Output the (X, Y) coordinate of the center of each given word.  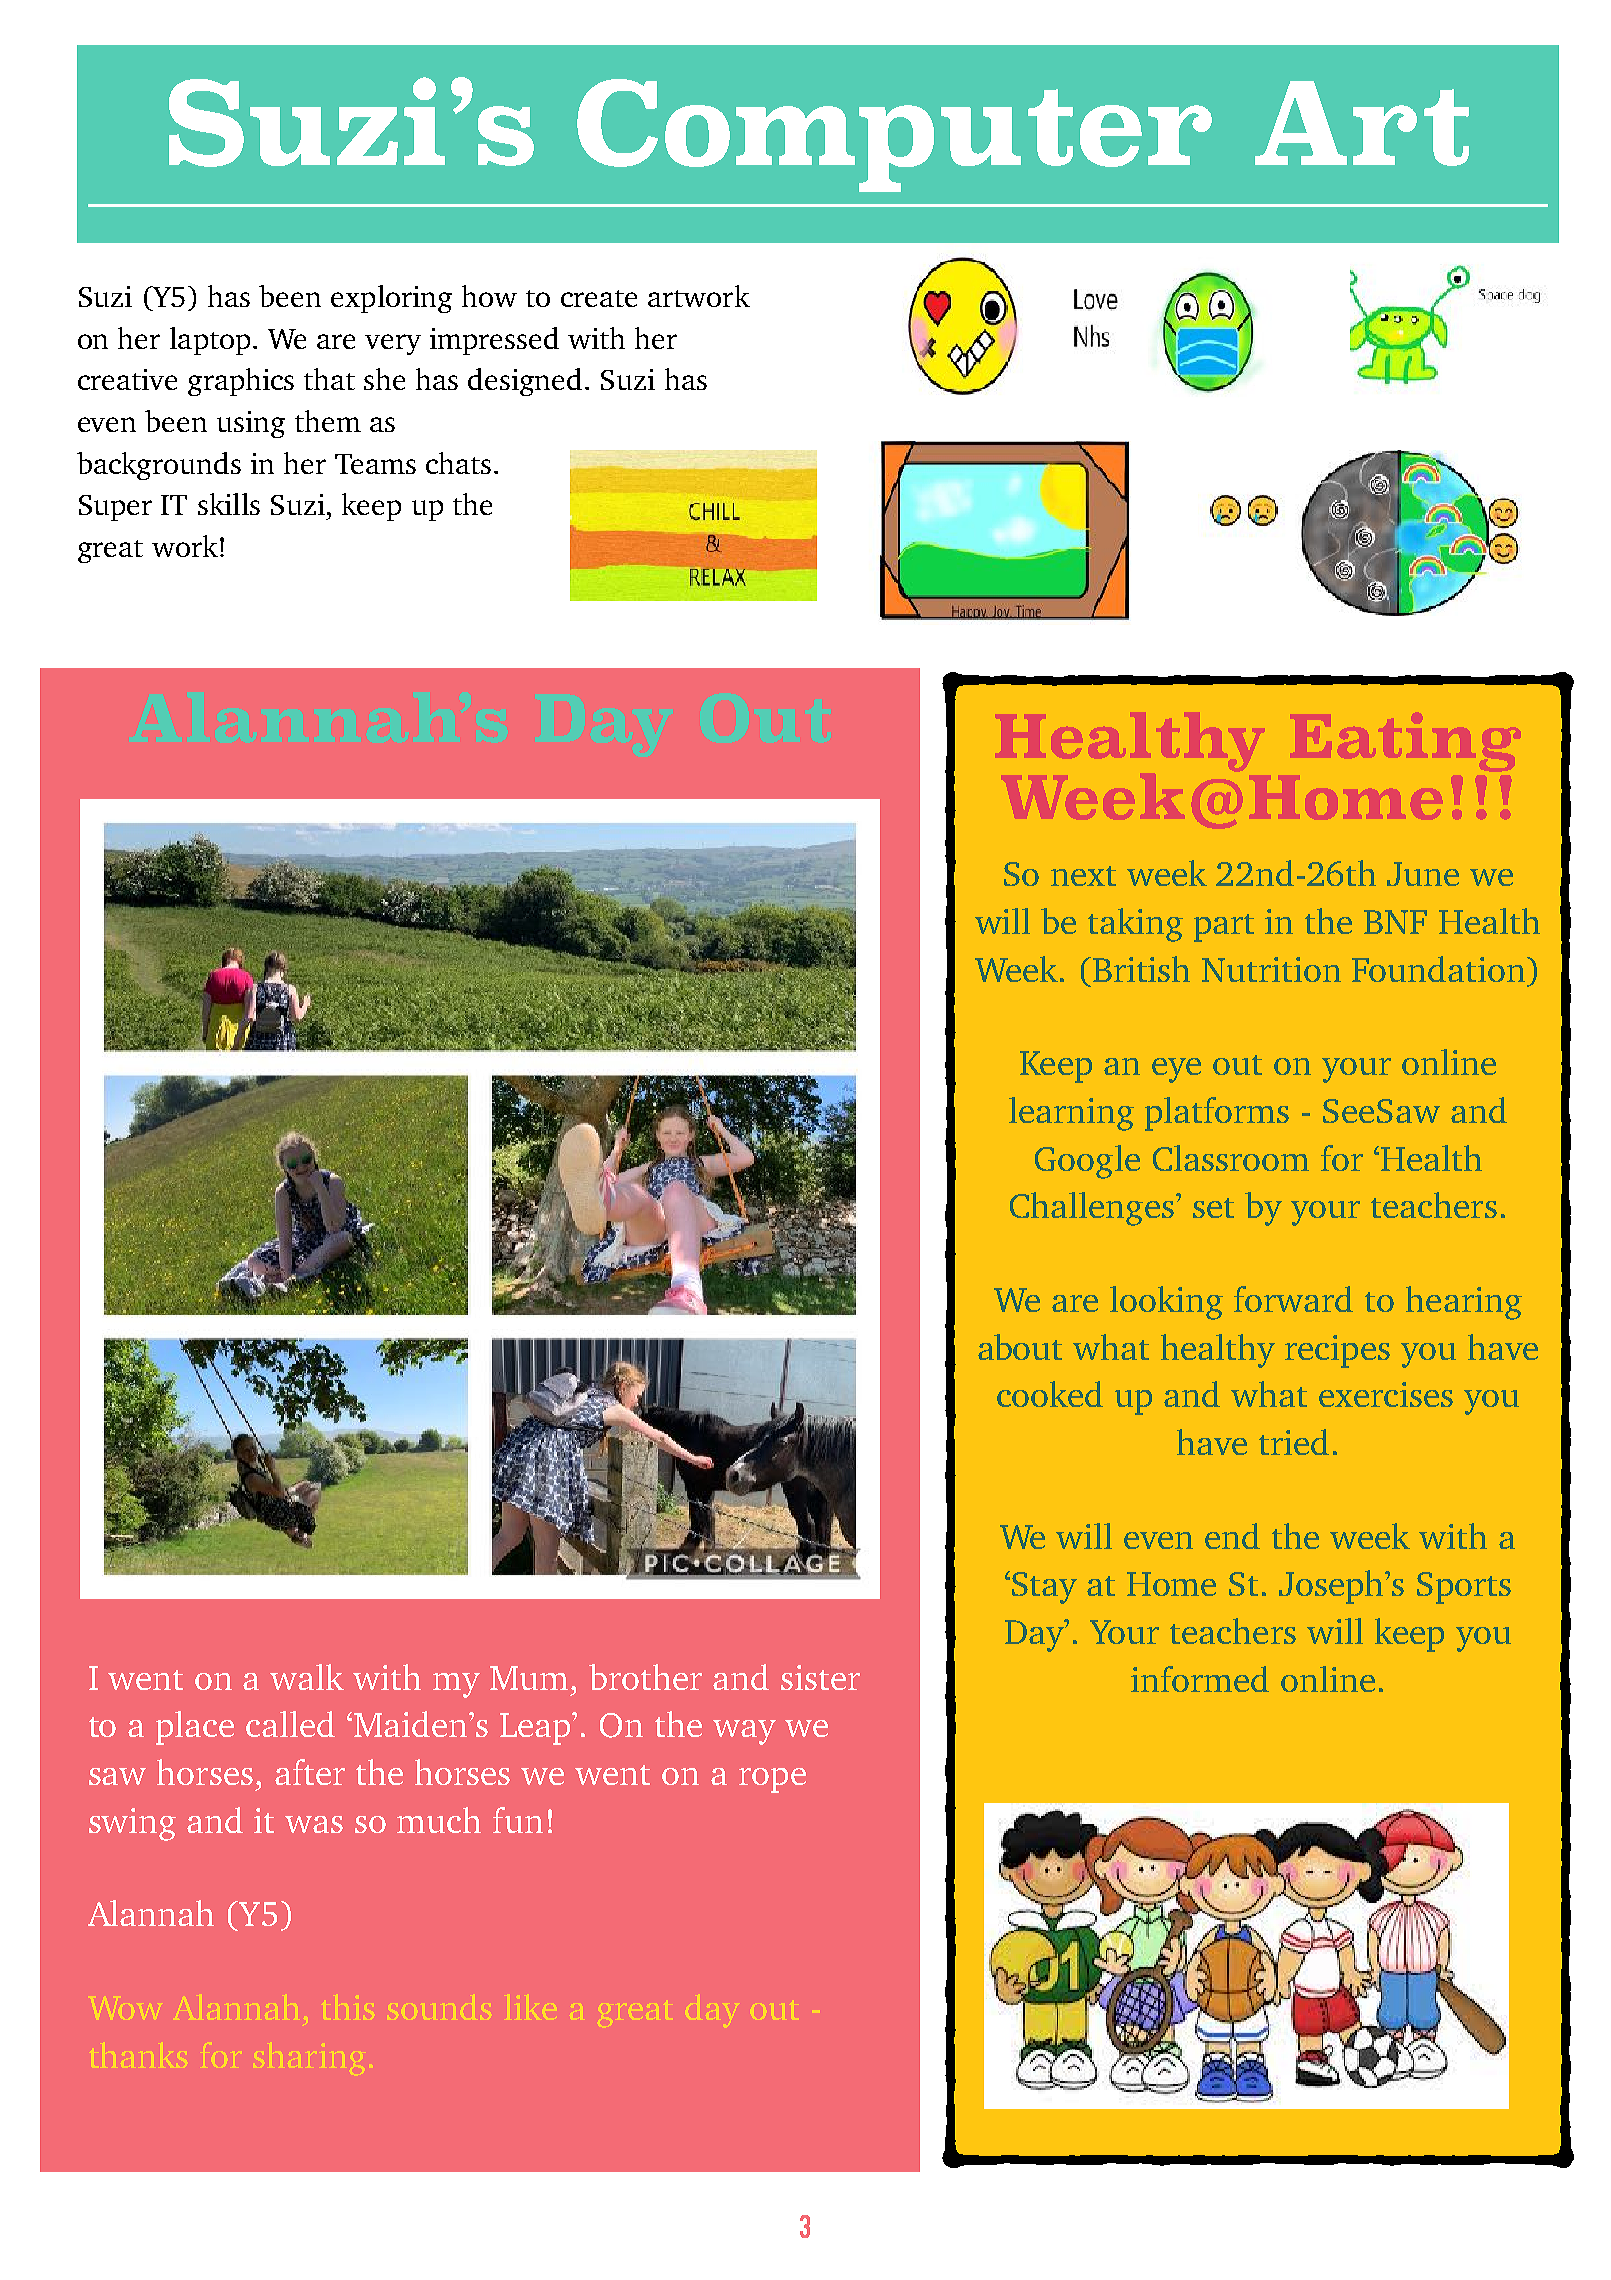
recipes (1337, 1351)
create (599, 298)
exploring (391, 299)
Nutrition (1271, 969)
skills (229, 504)
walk (307, 1677)
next (1083, 876)
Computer (894, 135)
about (1020, 1347)
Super (115, 508)
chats (458, 463)
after (310, 1772)
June (1423, 874)
